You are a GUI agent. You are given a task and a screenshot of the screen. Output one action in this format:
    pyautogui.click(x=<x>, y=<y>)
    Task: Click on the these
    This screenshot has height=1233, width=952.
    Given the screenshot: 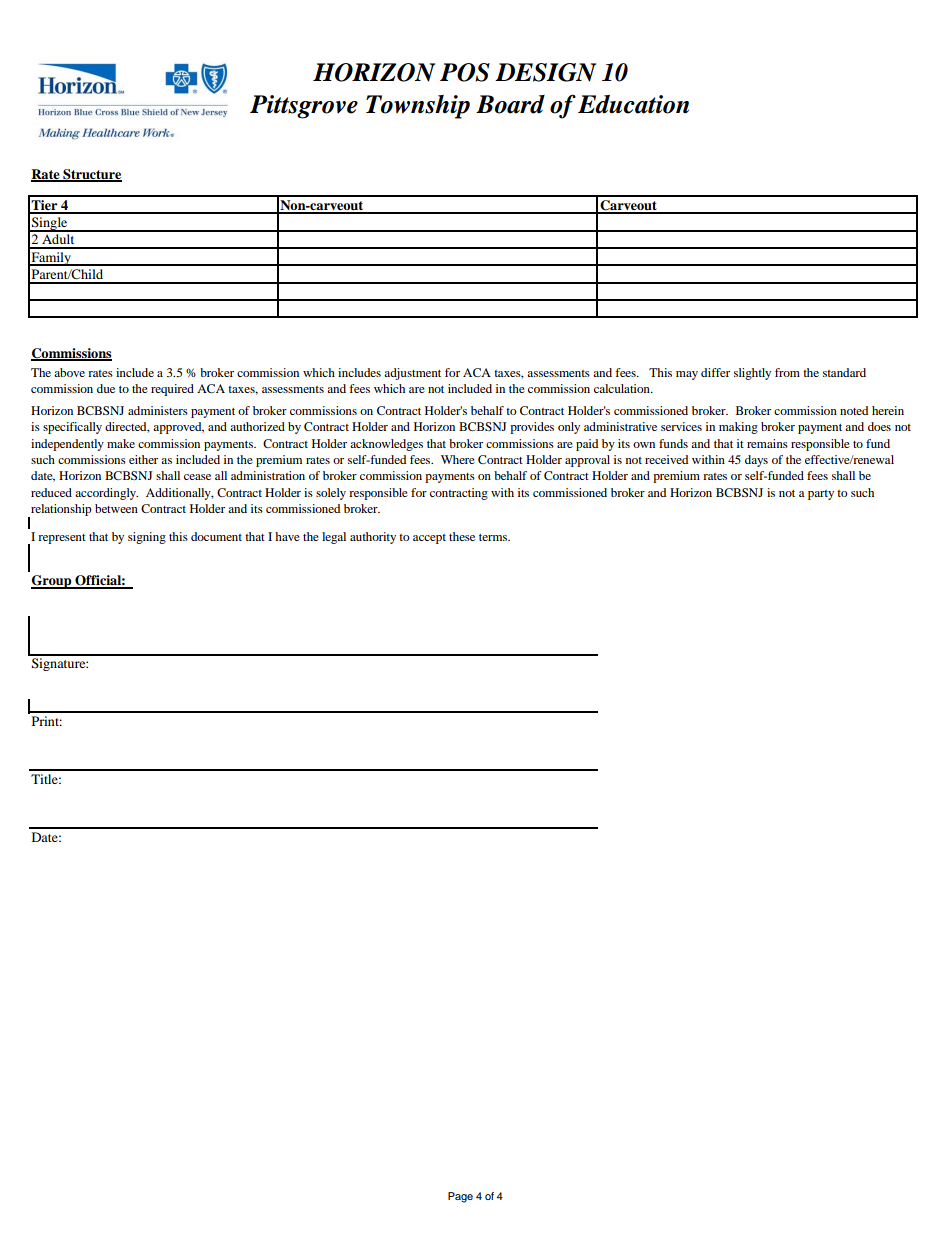 What is the action you would take?
    pyautogui.click(x=462, y=536)
